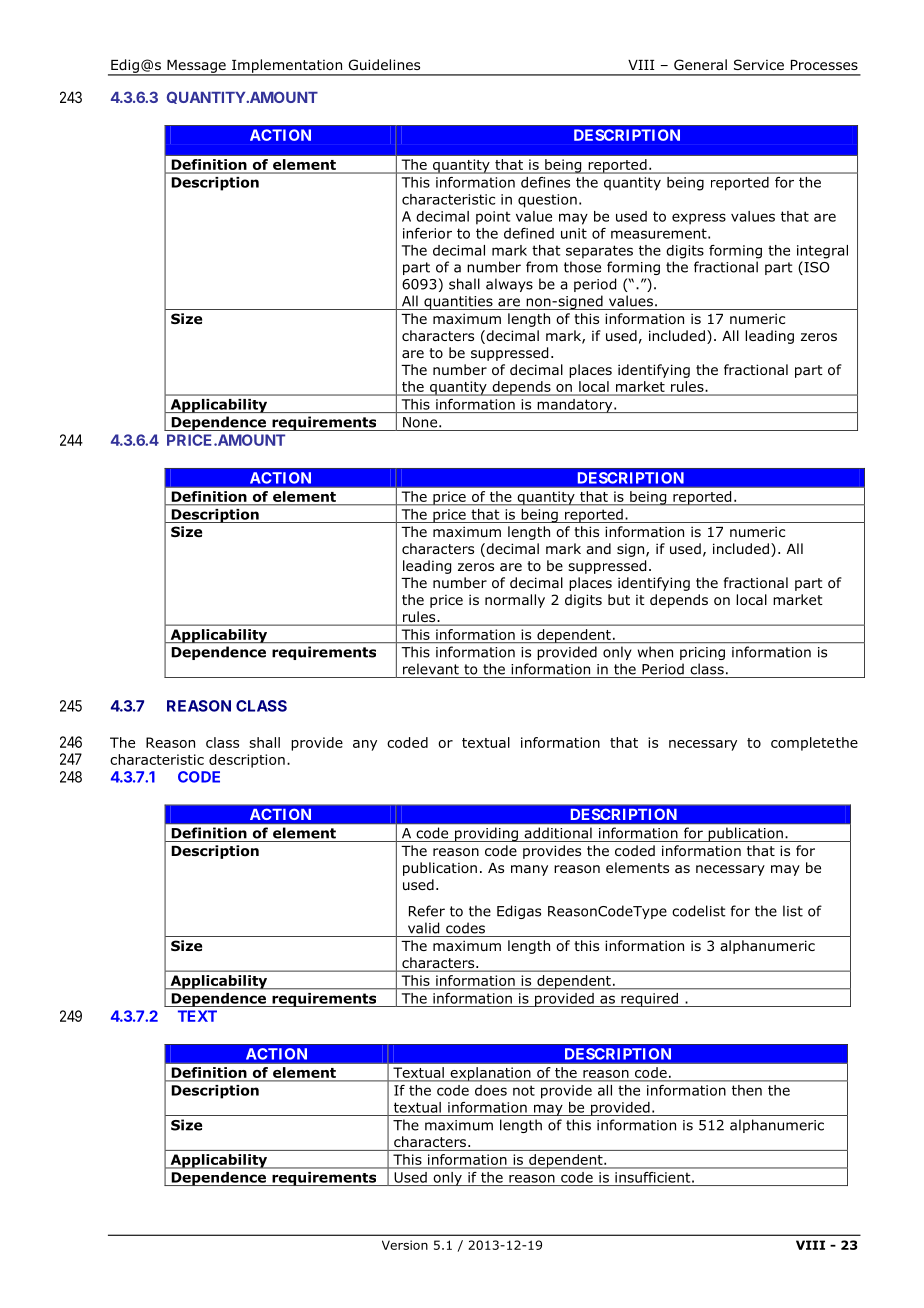 This screenshot has width=924, height=1308. Describe the element at coordinates (545, 182) in the screenshot. I see `defines` at that location.
